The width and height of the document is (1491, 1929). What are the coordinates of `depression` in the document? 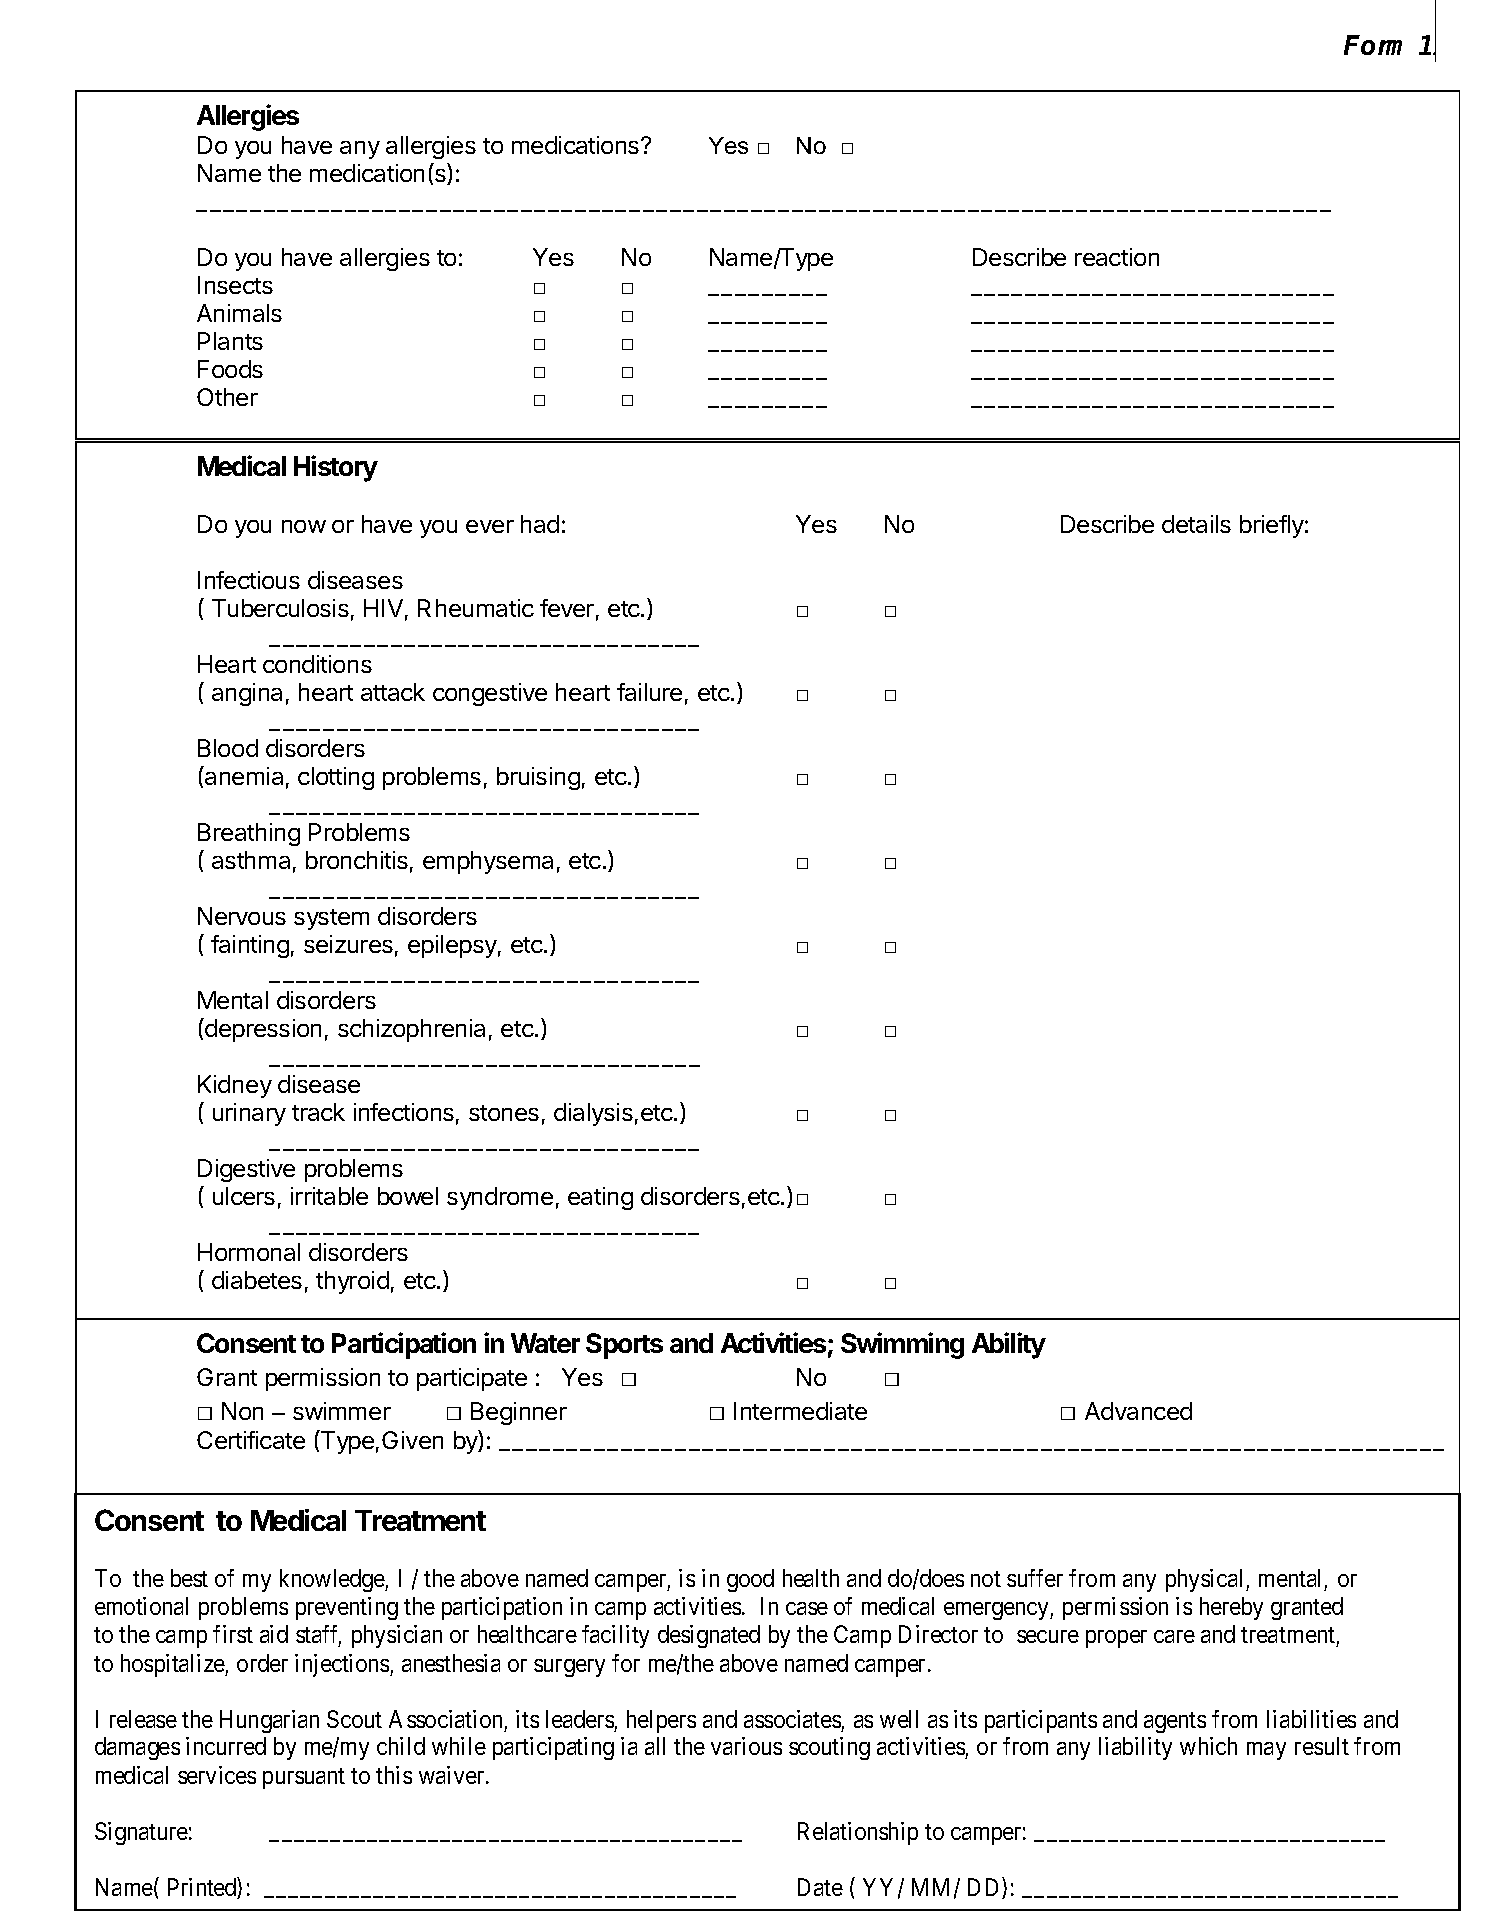 It's located at (262, 1030).
